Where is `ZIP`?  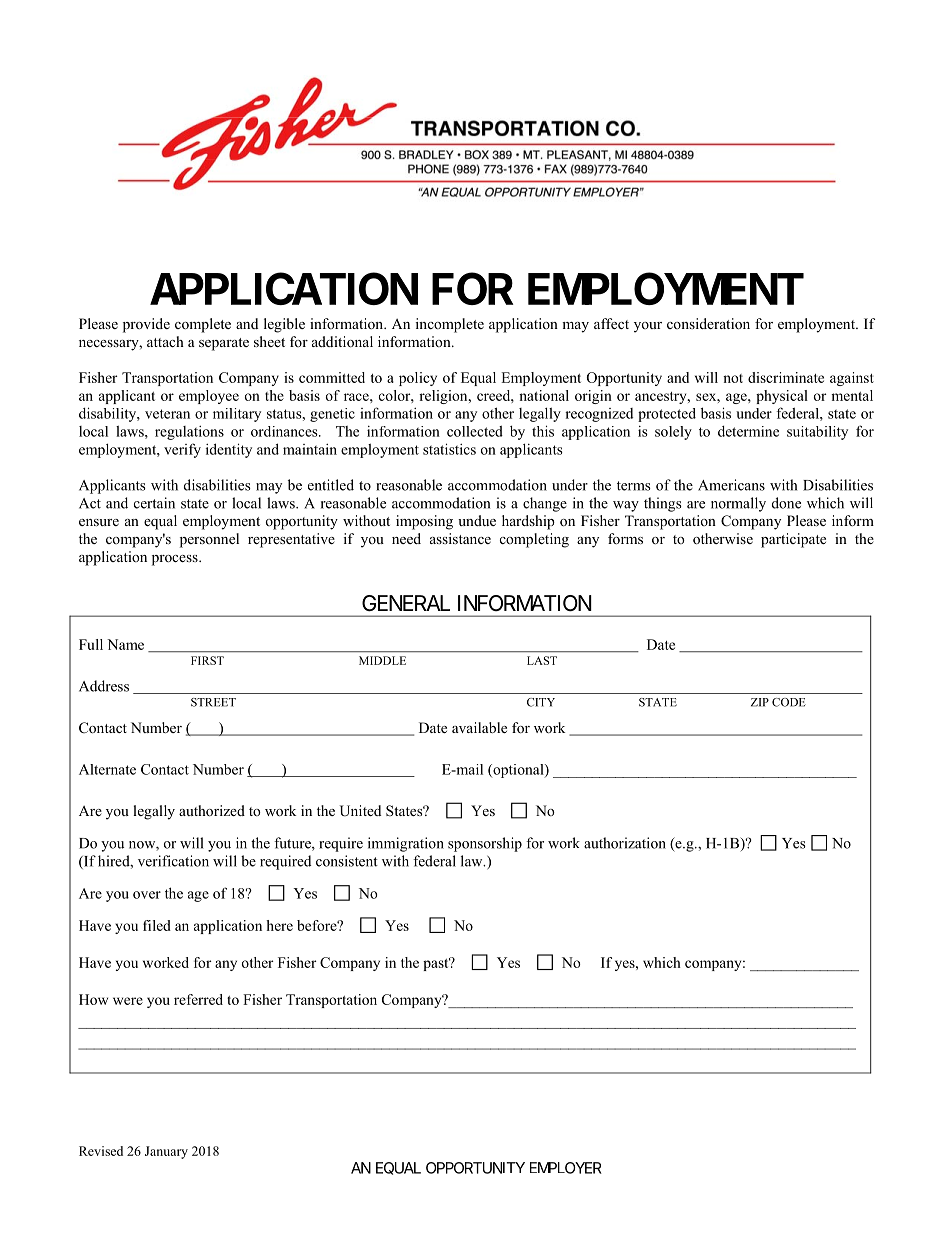
ZIP is located at coordinates (760, 702).
